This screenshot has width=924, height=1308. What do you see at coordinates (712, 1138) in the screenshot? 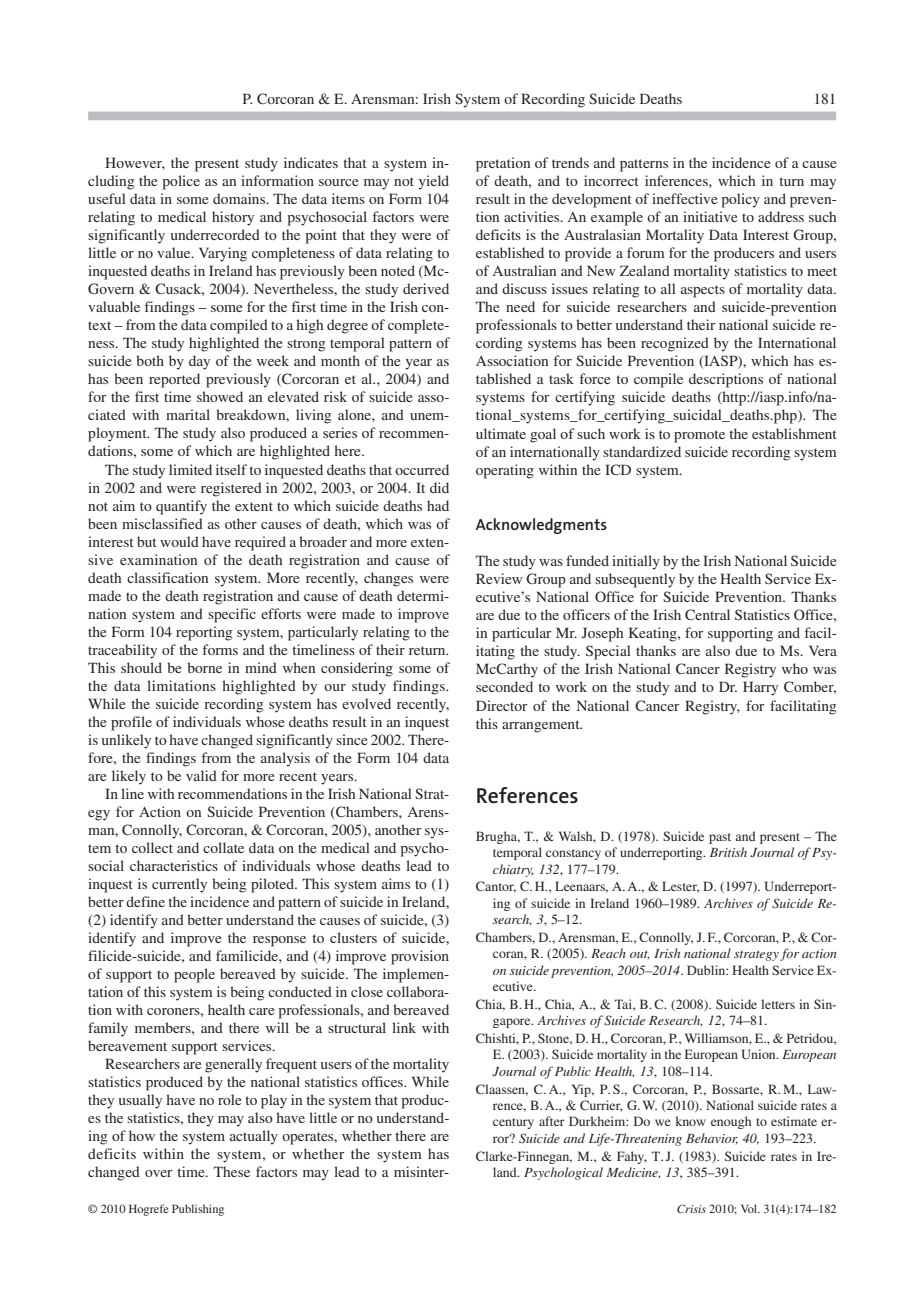
I see `Behavior` at bounding box center [712, 1138].
